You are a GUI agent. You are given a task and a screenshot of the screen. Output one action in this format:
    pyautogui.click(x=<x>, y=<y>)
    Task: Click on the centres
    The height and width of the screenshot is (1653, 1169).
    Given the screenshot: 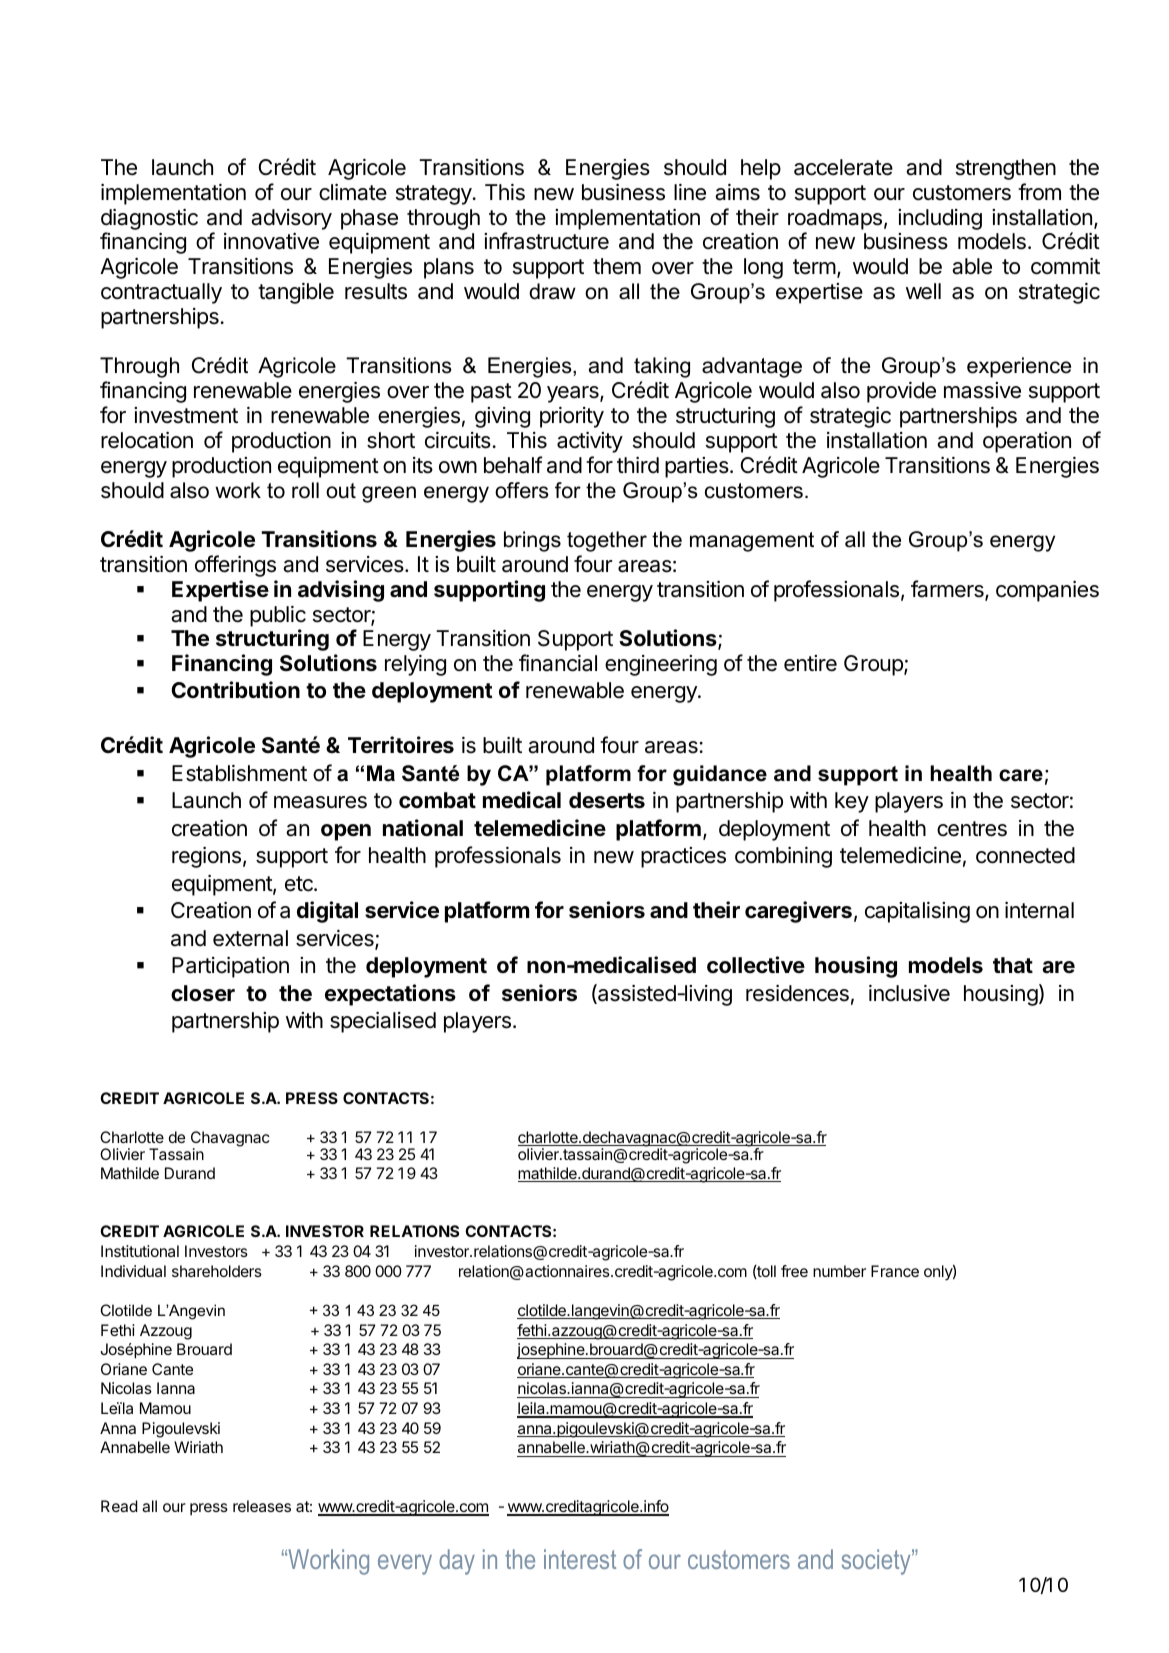 What is the action you would take?
    pyautogui.click(x=972, y=829)
